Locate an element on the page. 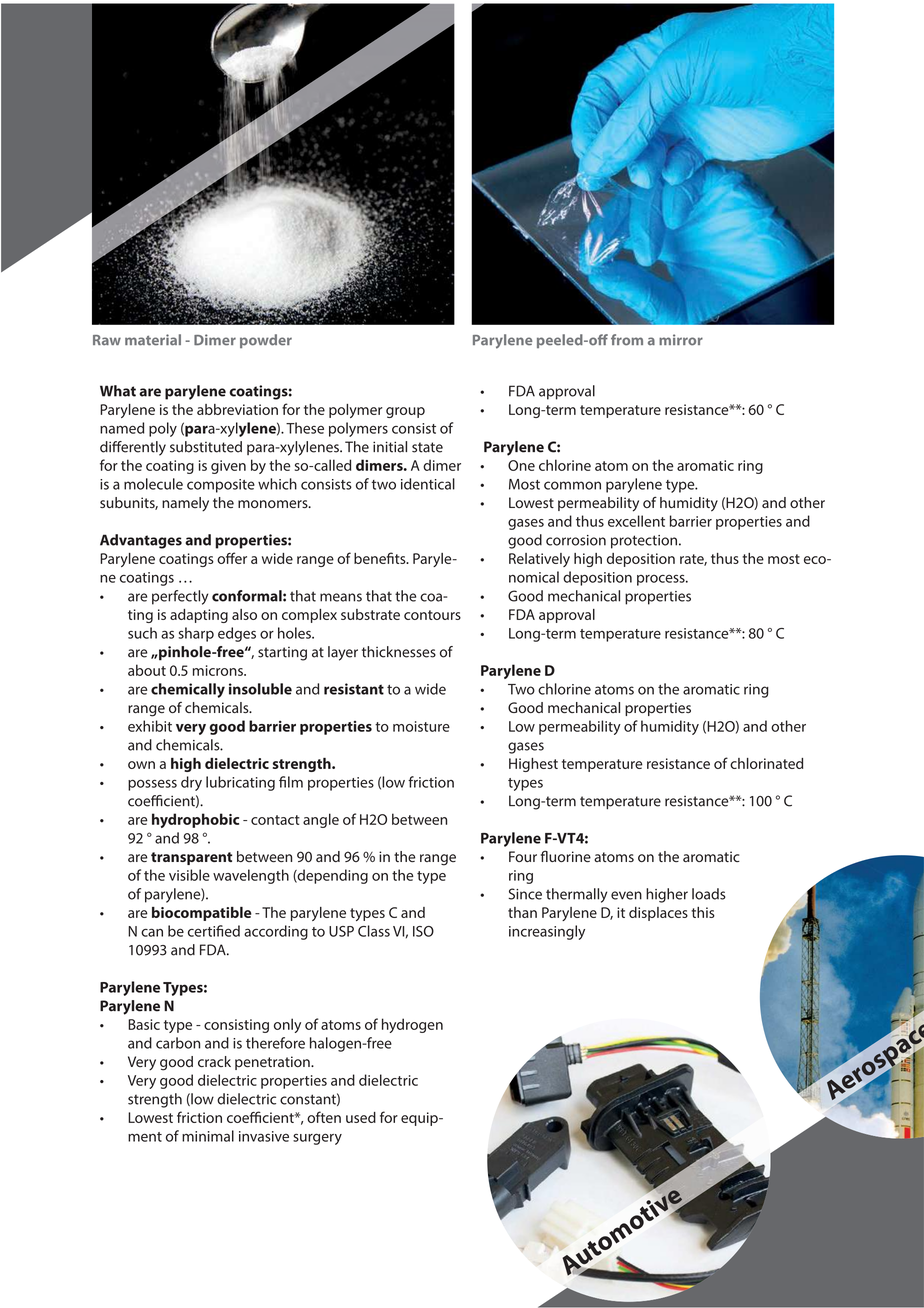 The image size is (924, 1308). group is located at coordinates (405, 412).
